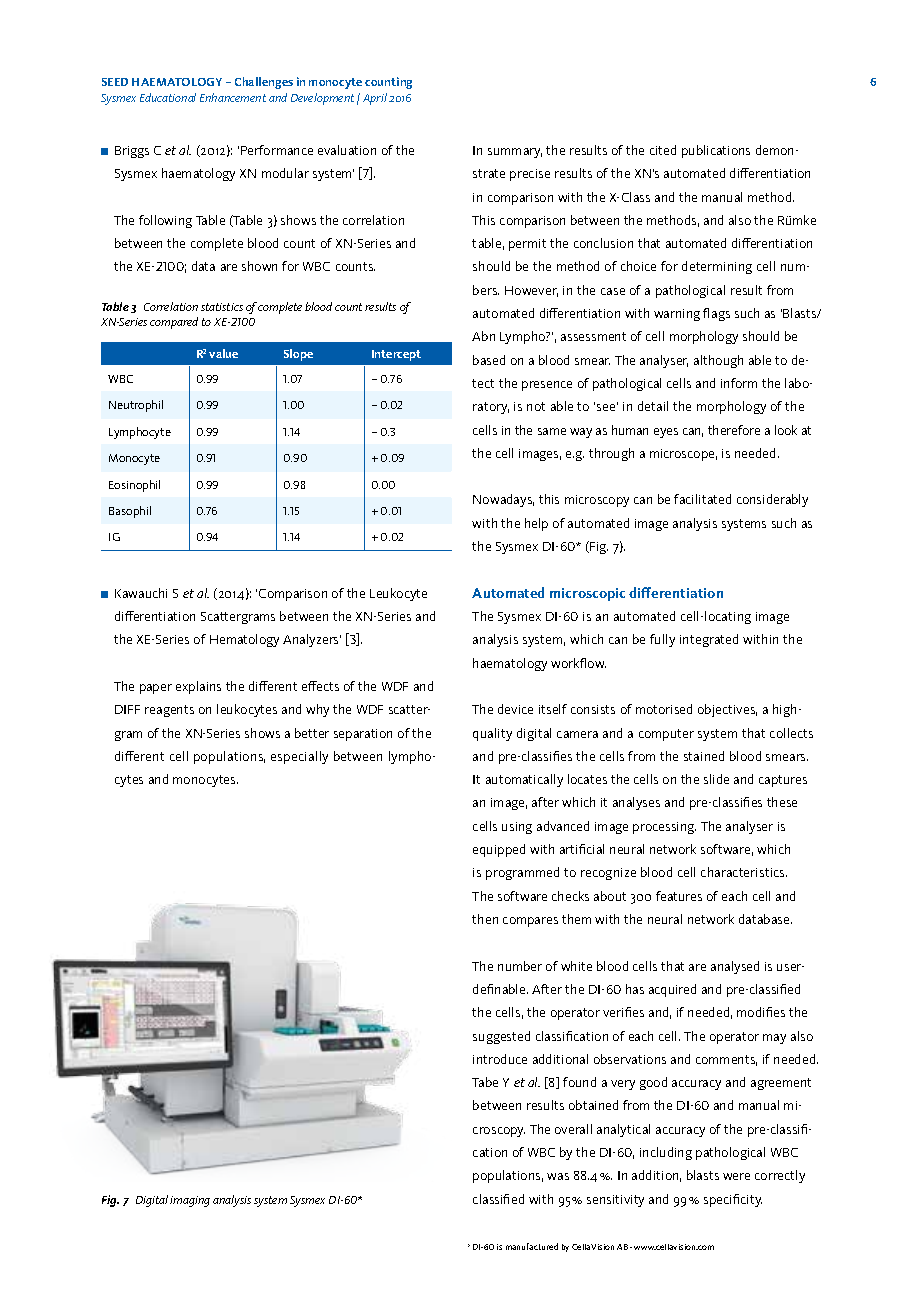 The image size is (924, 1308). I want to click on cited, so click(663, 150).
